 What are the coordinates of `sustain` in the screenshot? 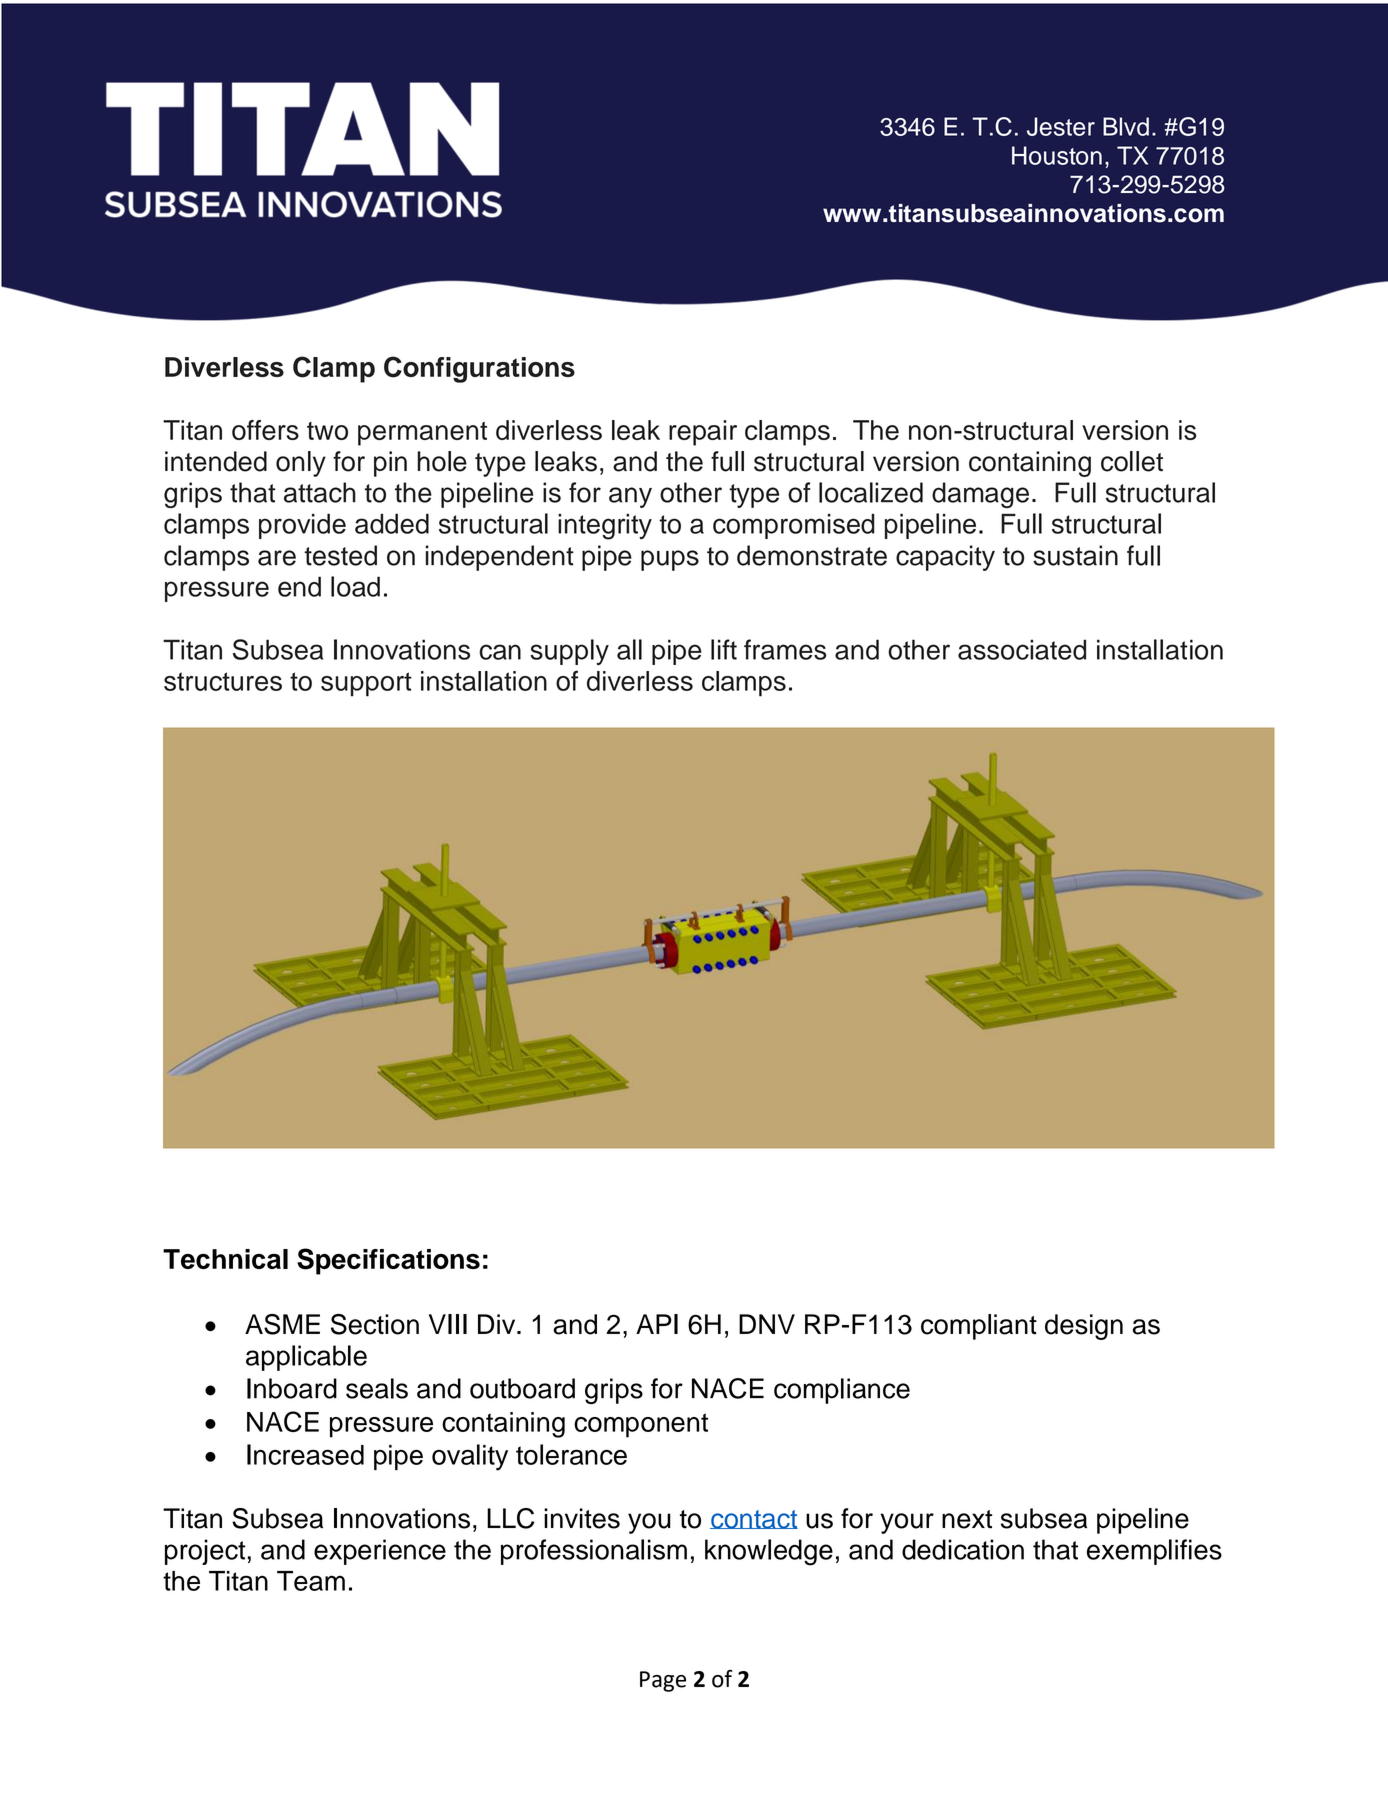 It's located at (1075, 555).
